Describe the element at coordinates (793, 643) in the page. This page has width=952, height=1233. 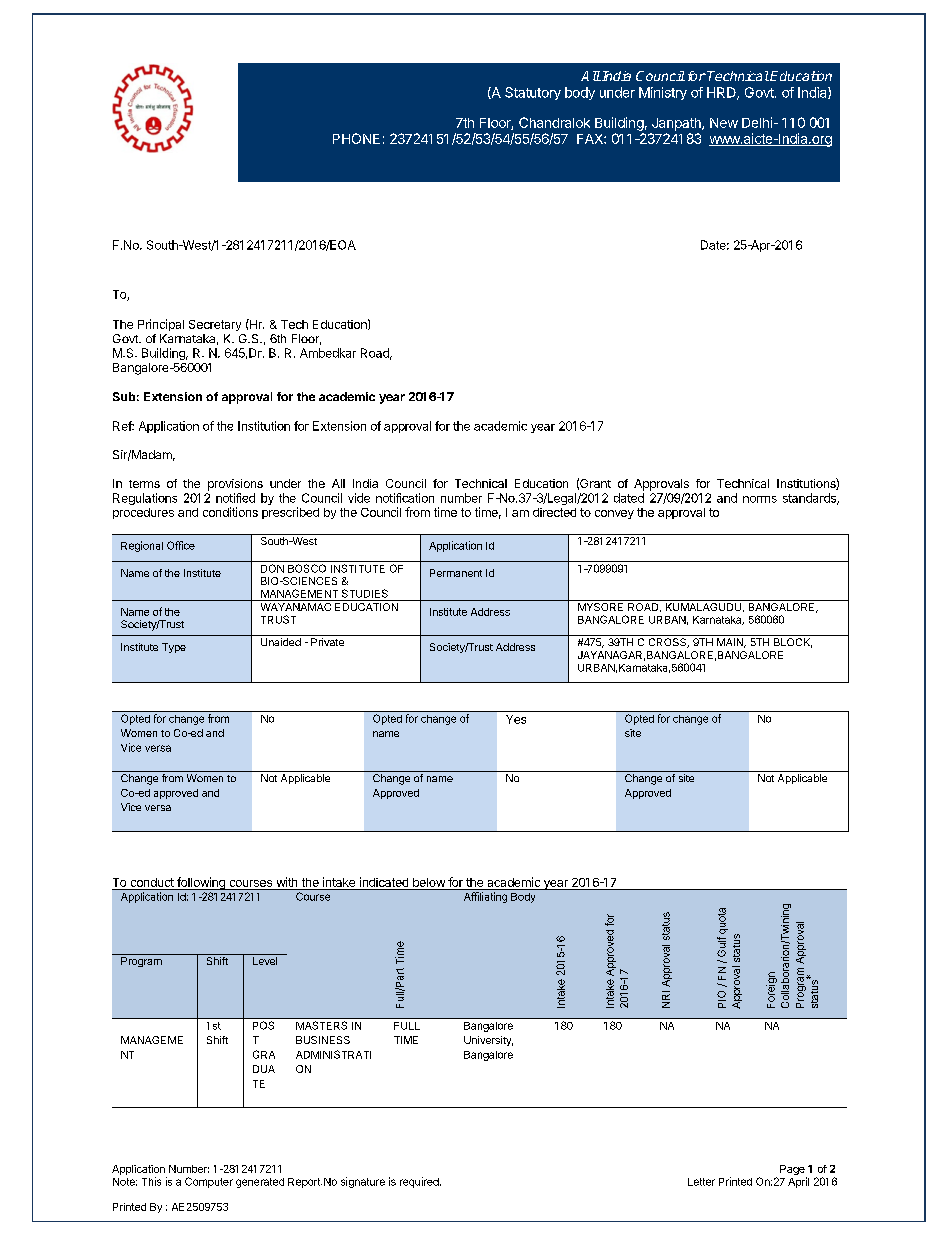
I see `BLOCK` at that location.
